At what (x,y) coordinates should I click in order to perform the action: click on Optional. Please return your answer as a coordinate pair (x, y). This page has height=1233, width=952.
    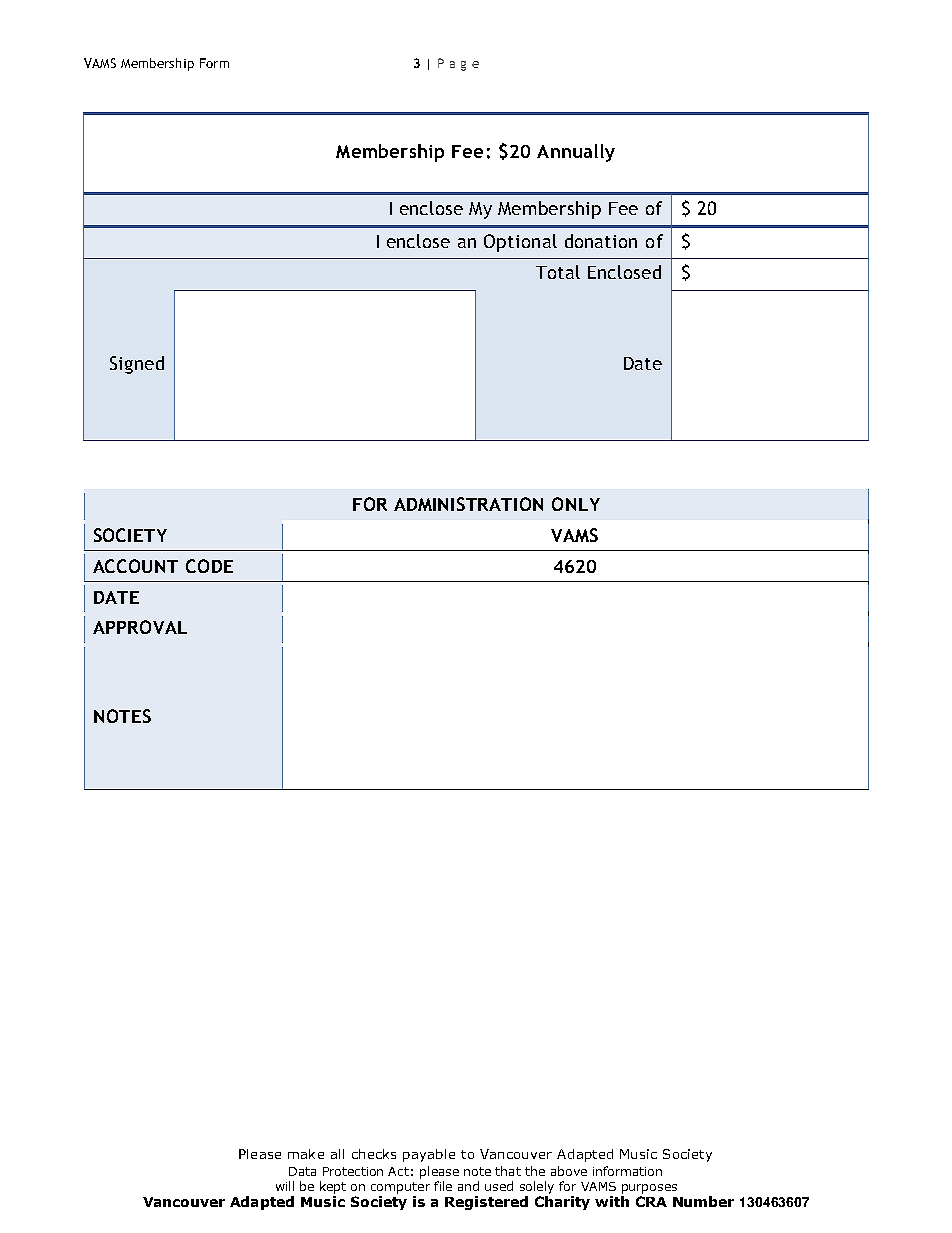
    Looking at the image, I should click on (520, 243).
